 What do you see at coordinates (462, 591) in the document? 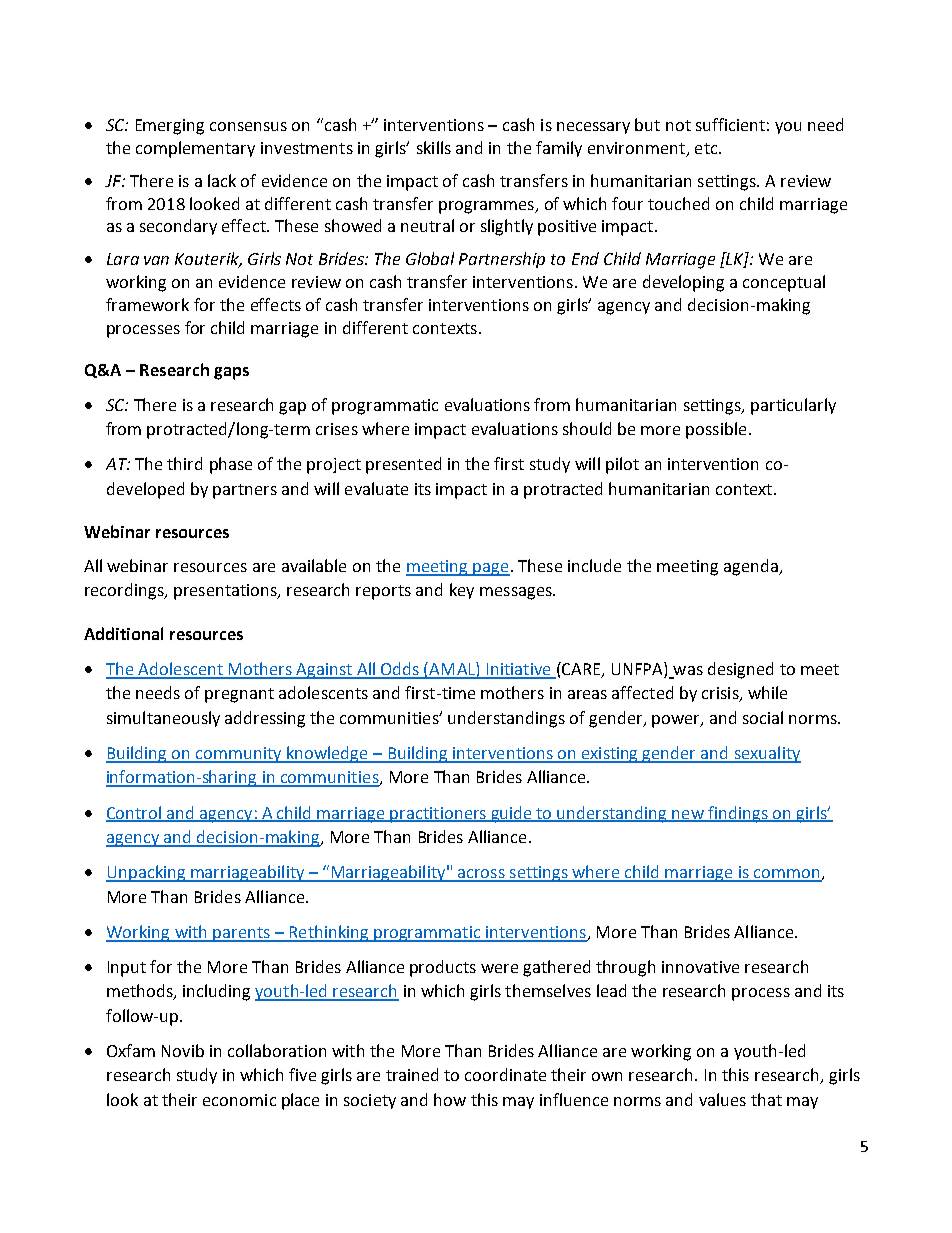
I see `key` at bounding box center [462, 591].
